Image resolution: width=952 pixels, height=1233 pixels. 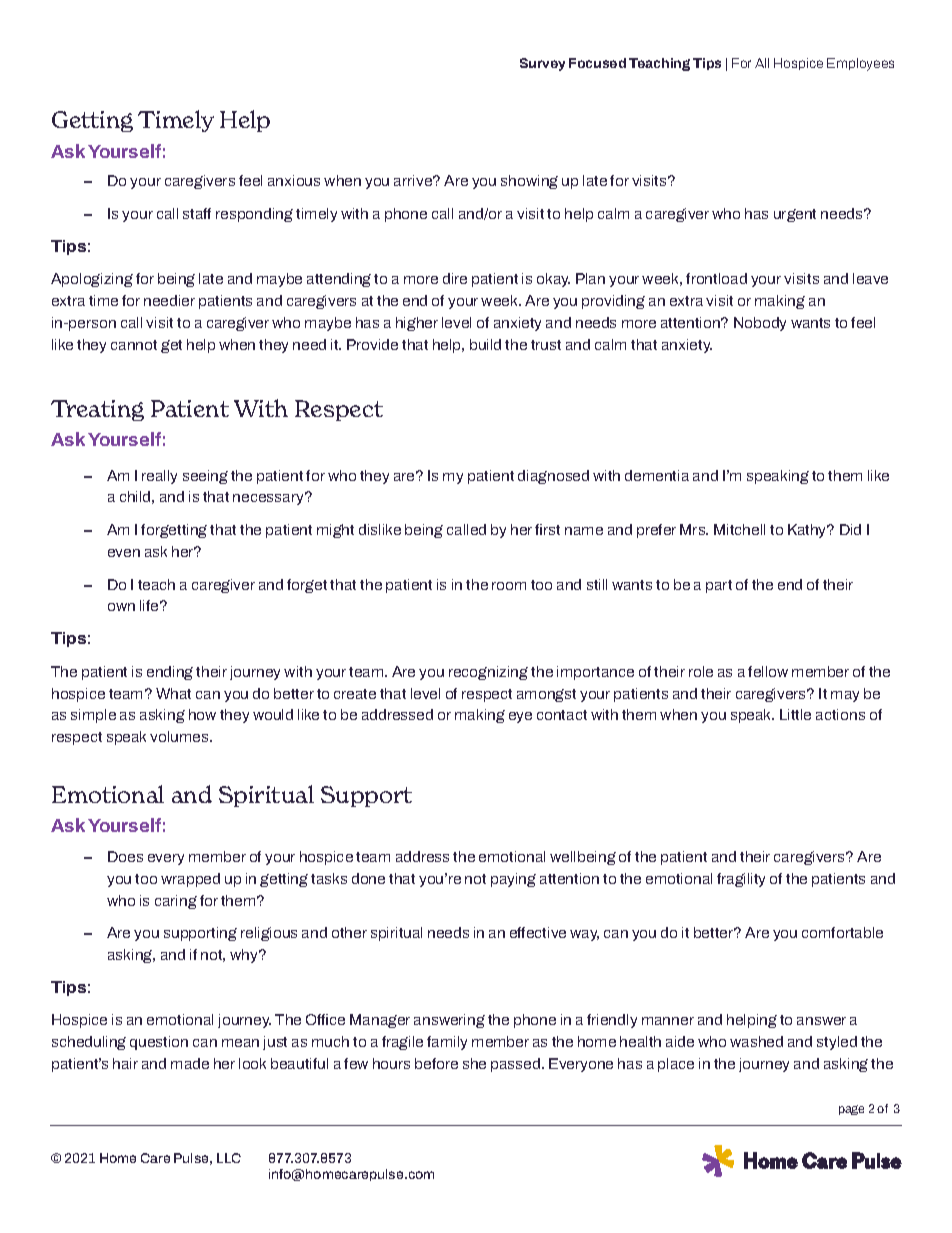 What do you see at coordinates (542, 64) in the image?
I see `Survey` at bounding box center [542, 64].
